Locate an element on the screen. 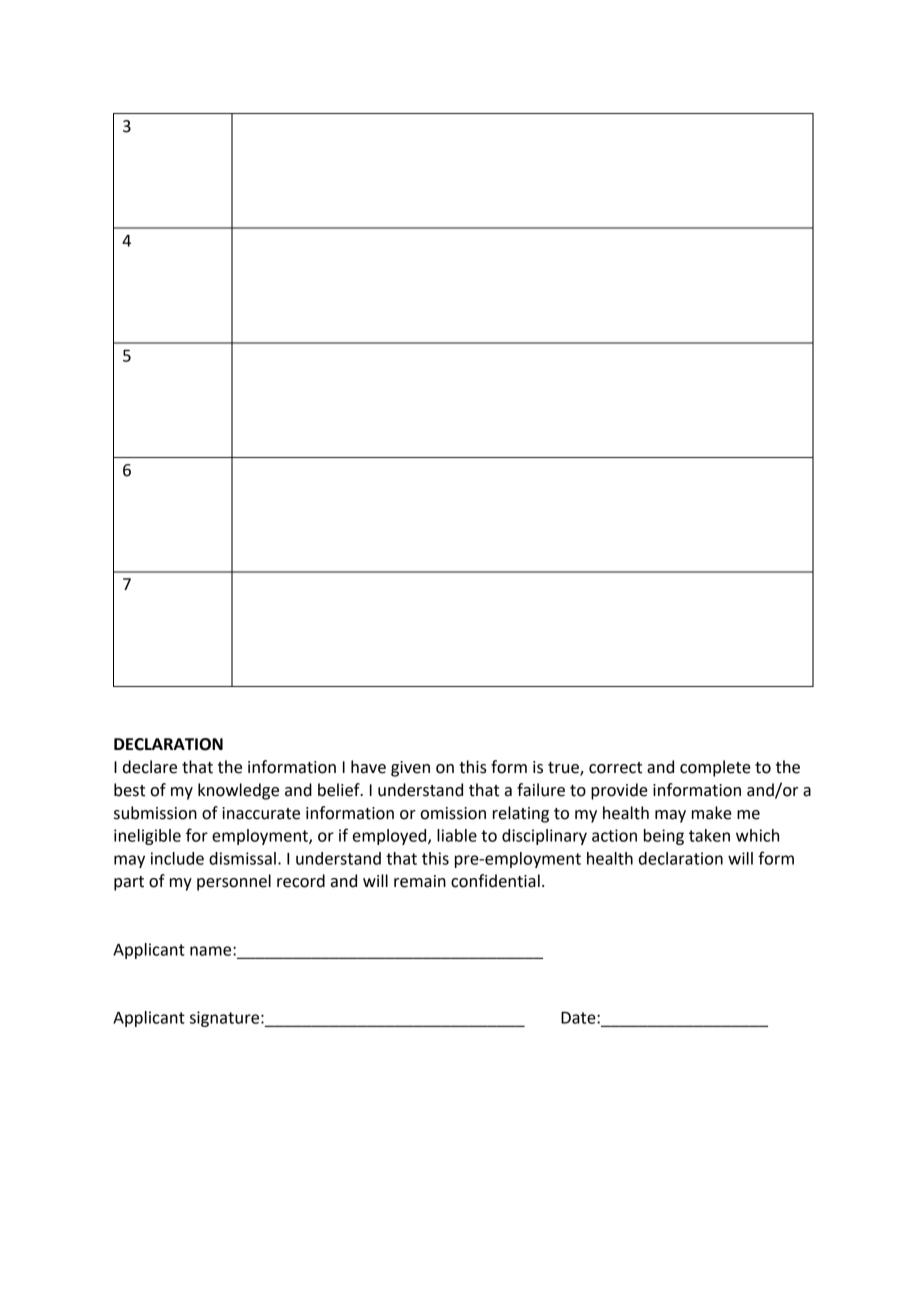  declare is located at coordinates (150, 767).
